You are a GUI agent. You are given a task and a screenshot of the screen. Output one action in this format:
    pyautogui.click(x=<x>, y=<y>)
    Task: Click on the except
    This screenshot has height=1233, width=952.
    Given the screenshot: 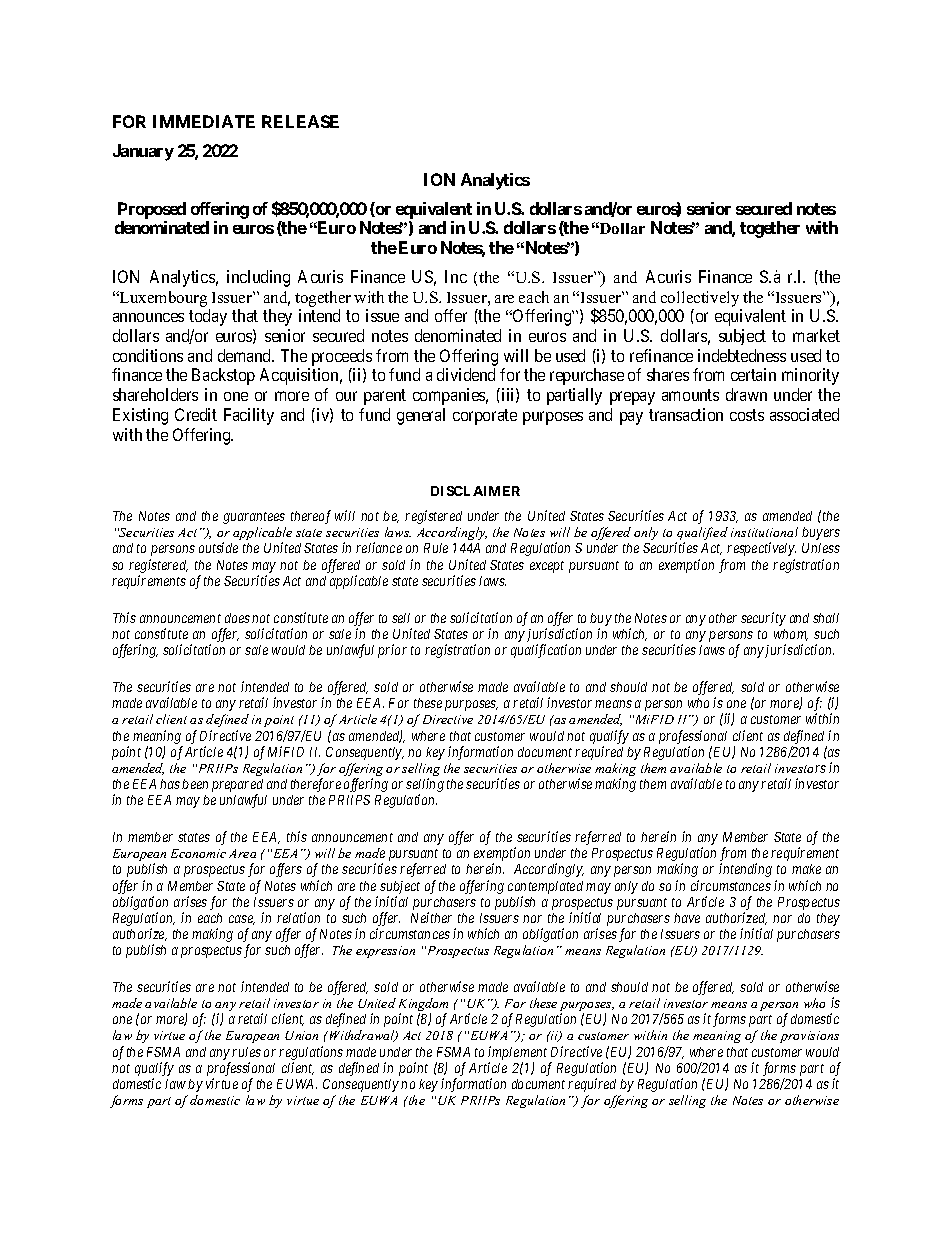 What is the action you would take?
    pyautogui.click(x=547, y=567)
